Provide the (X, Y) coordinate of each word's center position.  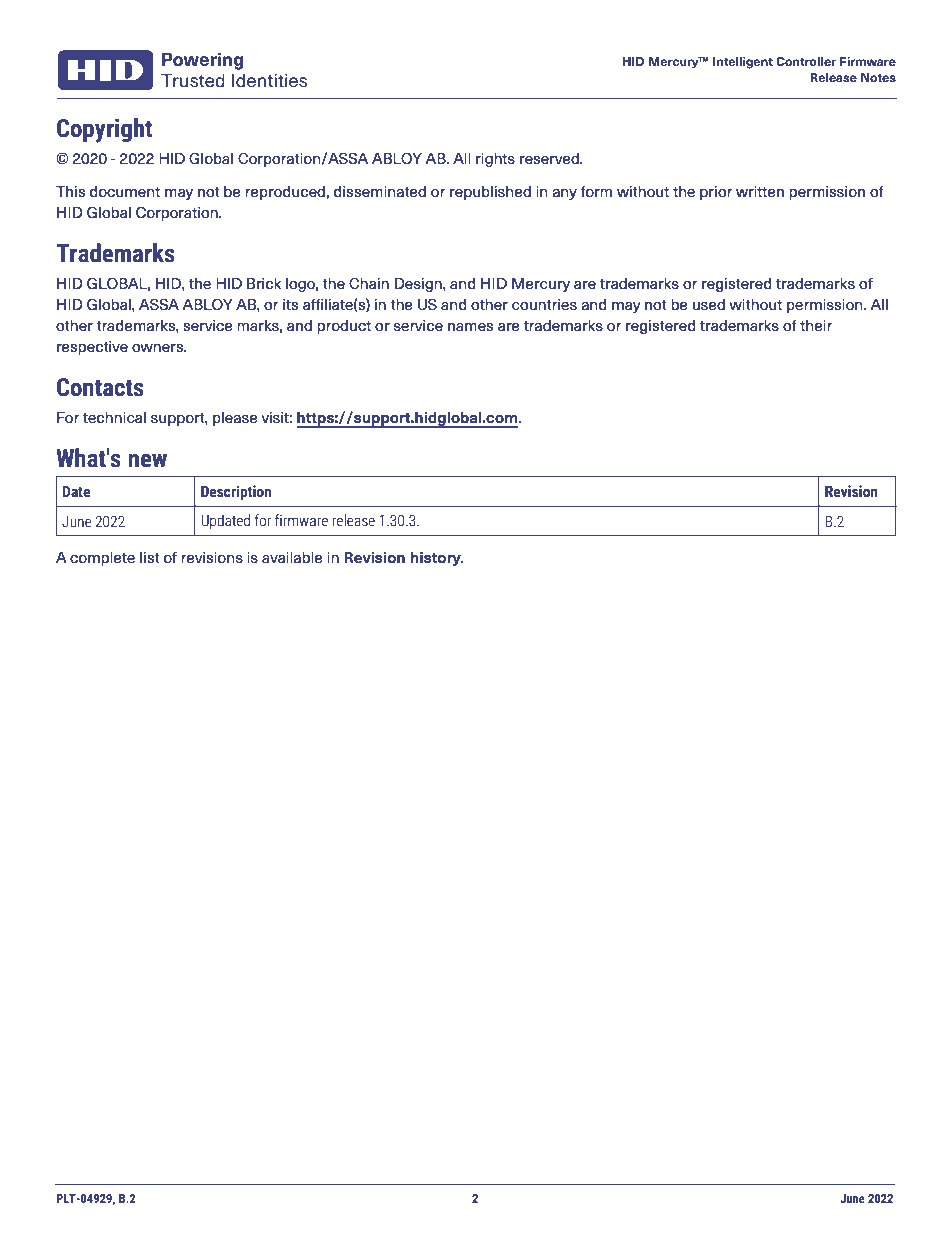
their (816, 326)
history (437, 559)
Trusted (193, 80)
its (290, 305)
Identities (269, 80)
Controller (806, 61)
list (150, 558)
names (470, 327)
